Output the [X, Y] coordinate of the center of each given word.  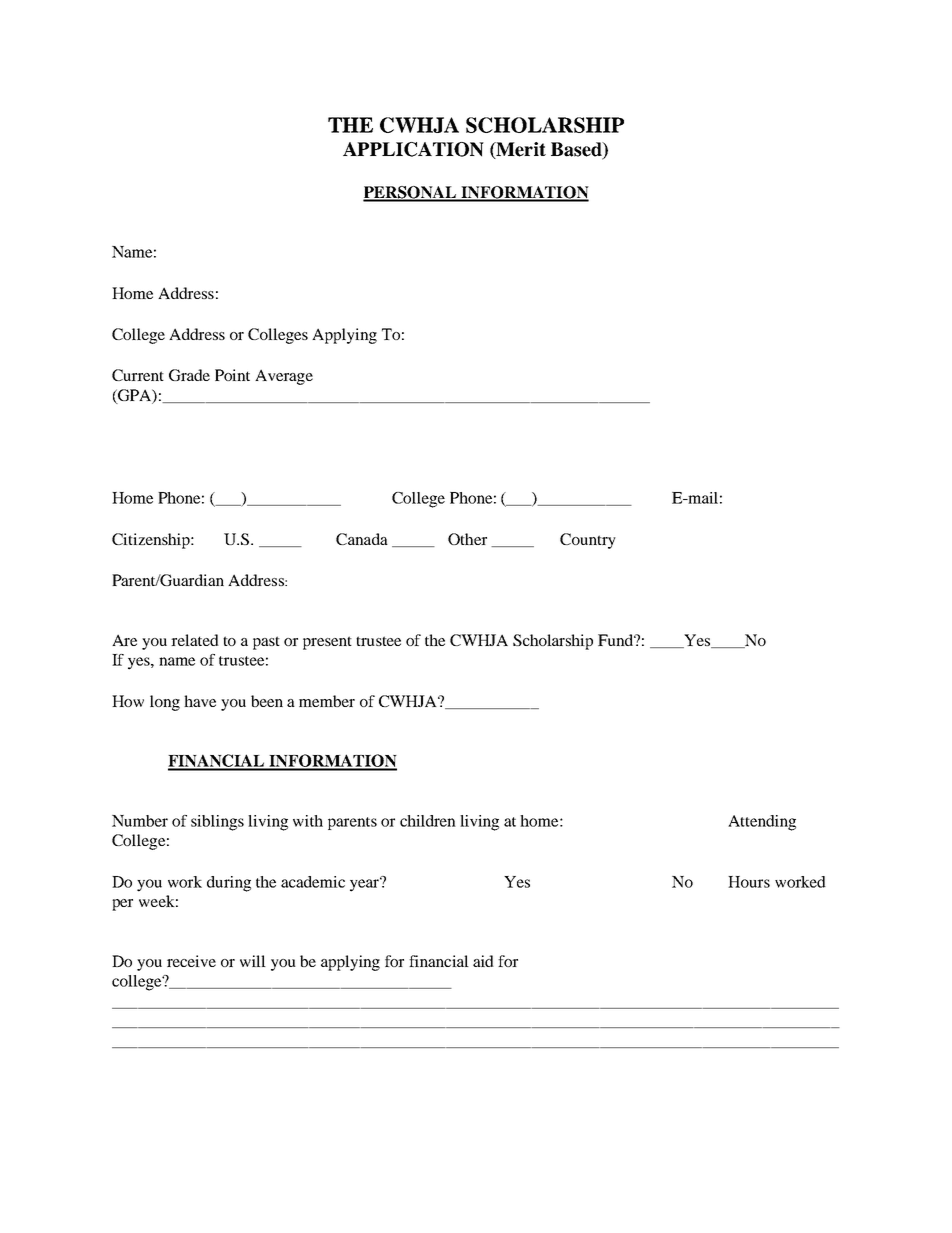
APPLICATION [413, 149]
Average [284, 377]
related [195, 640]
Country [588, 541]
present [327, 643]
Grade [189, 375]
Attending [762, 823]
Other [467, 539]
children [428, 821]
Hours [749, 882]
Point [232, 375]
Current [138, 375]
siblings [217, 823]
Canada [362, 539]
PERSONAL [411, 193]
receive [191, 961]
